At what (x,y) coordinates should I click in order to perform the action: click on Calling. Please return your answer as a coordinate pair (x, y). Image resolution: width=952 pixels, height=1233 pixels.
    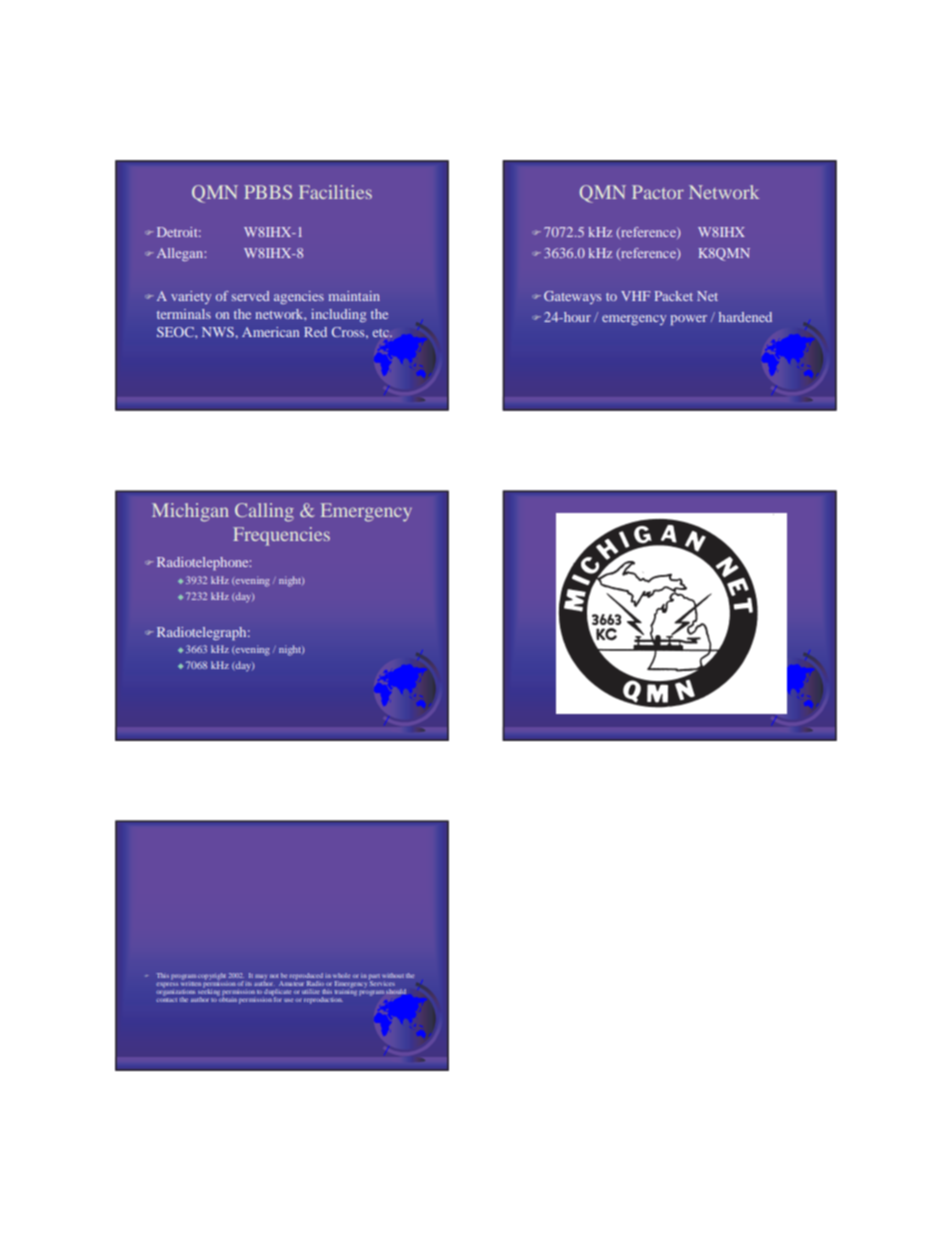
    Looking at the image, I should click on (264, 512).
